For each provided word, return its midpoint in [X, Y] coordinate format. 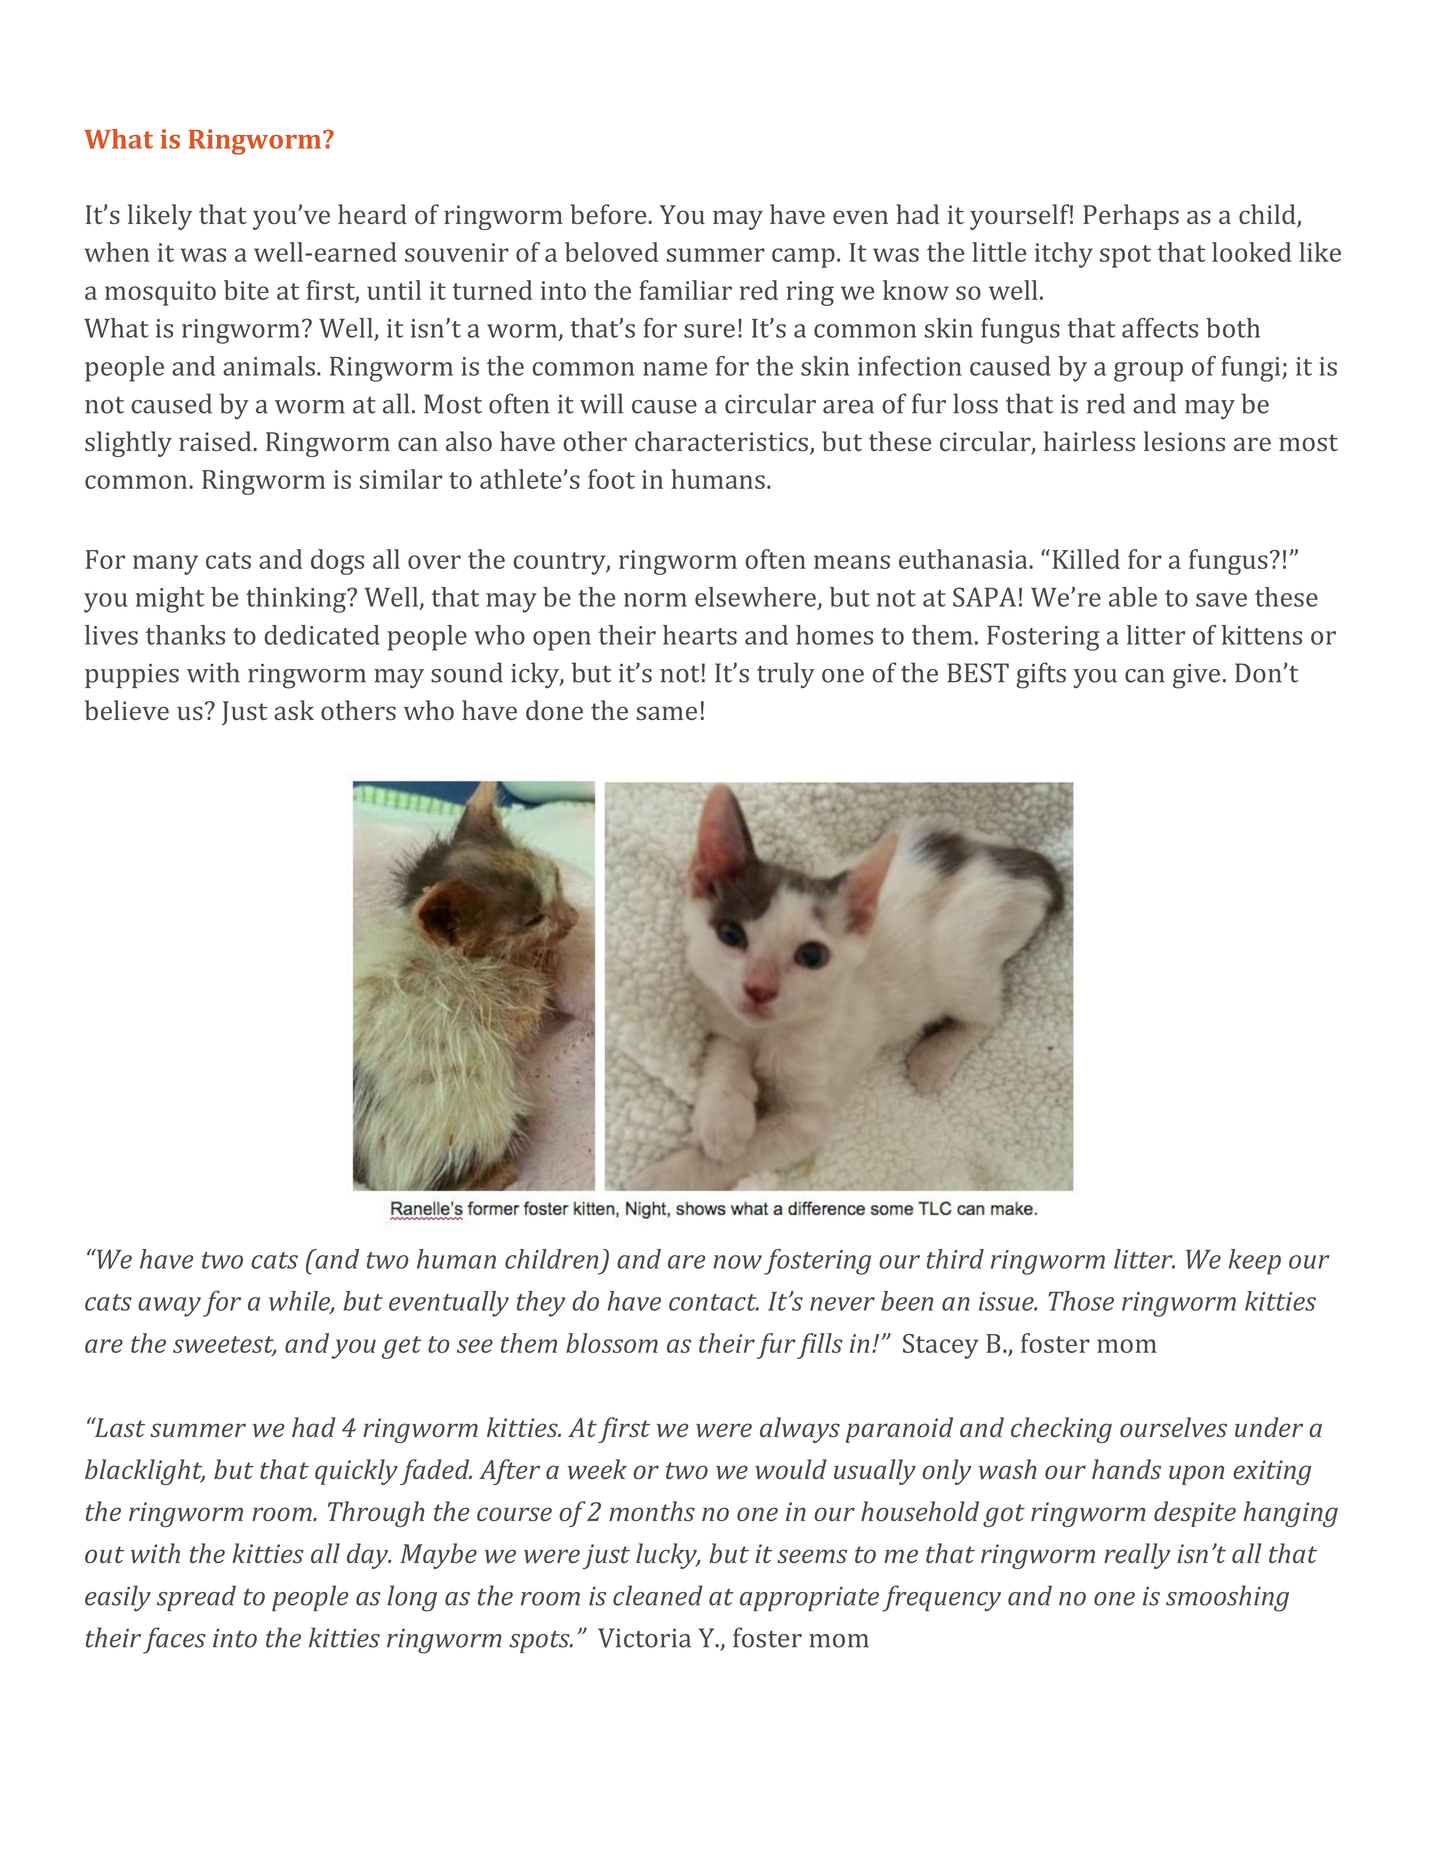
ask [294, 710]
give [1196, 676]
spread [196, 1598]
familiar [685, 290]
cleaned [658, 1595]
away [169, 1307]
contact [714, 1302]
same [667, 713]
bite [246, 290]
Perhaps [1131, 217]
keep [1254, 1262]
